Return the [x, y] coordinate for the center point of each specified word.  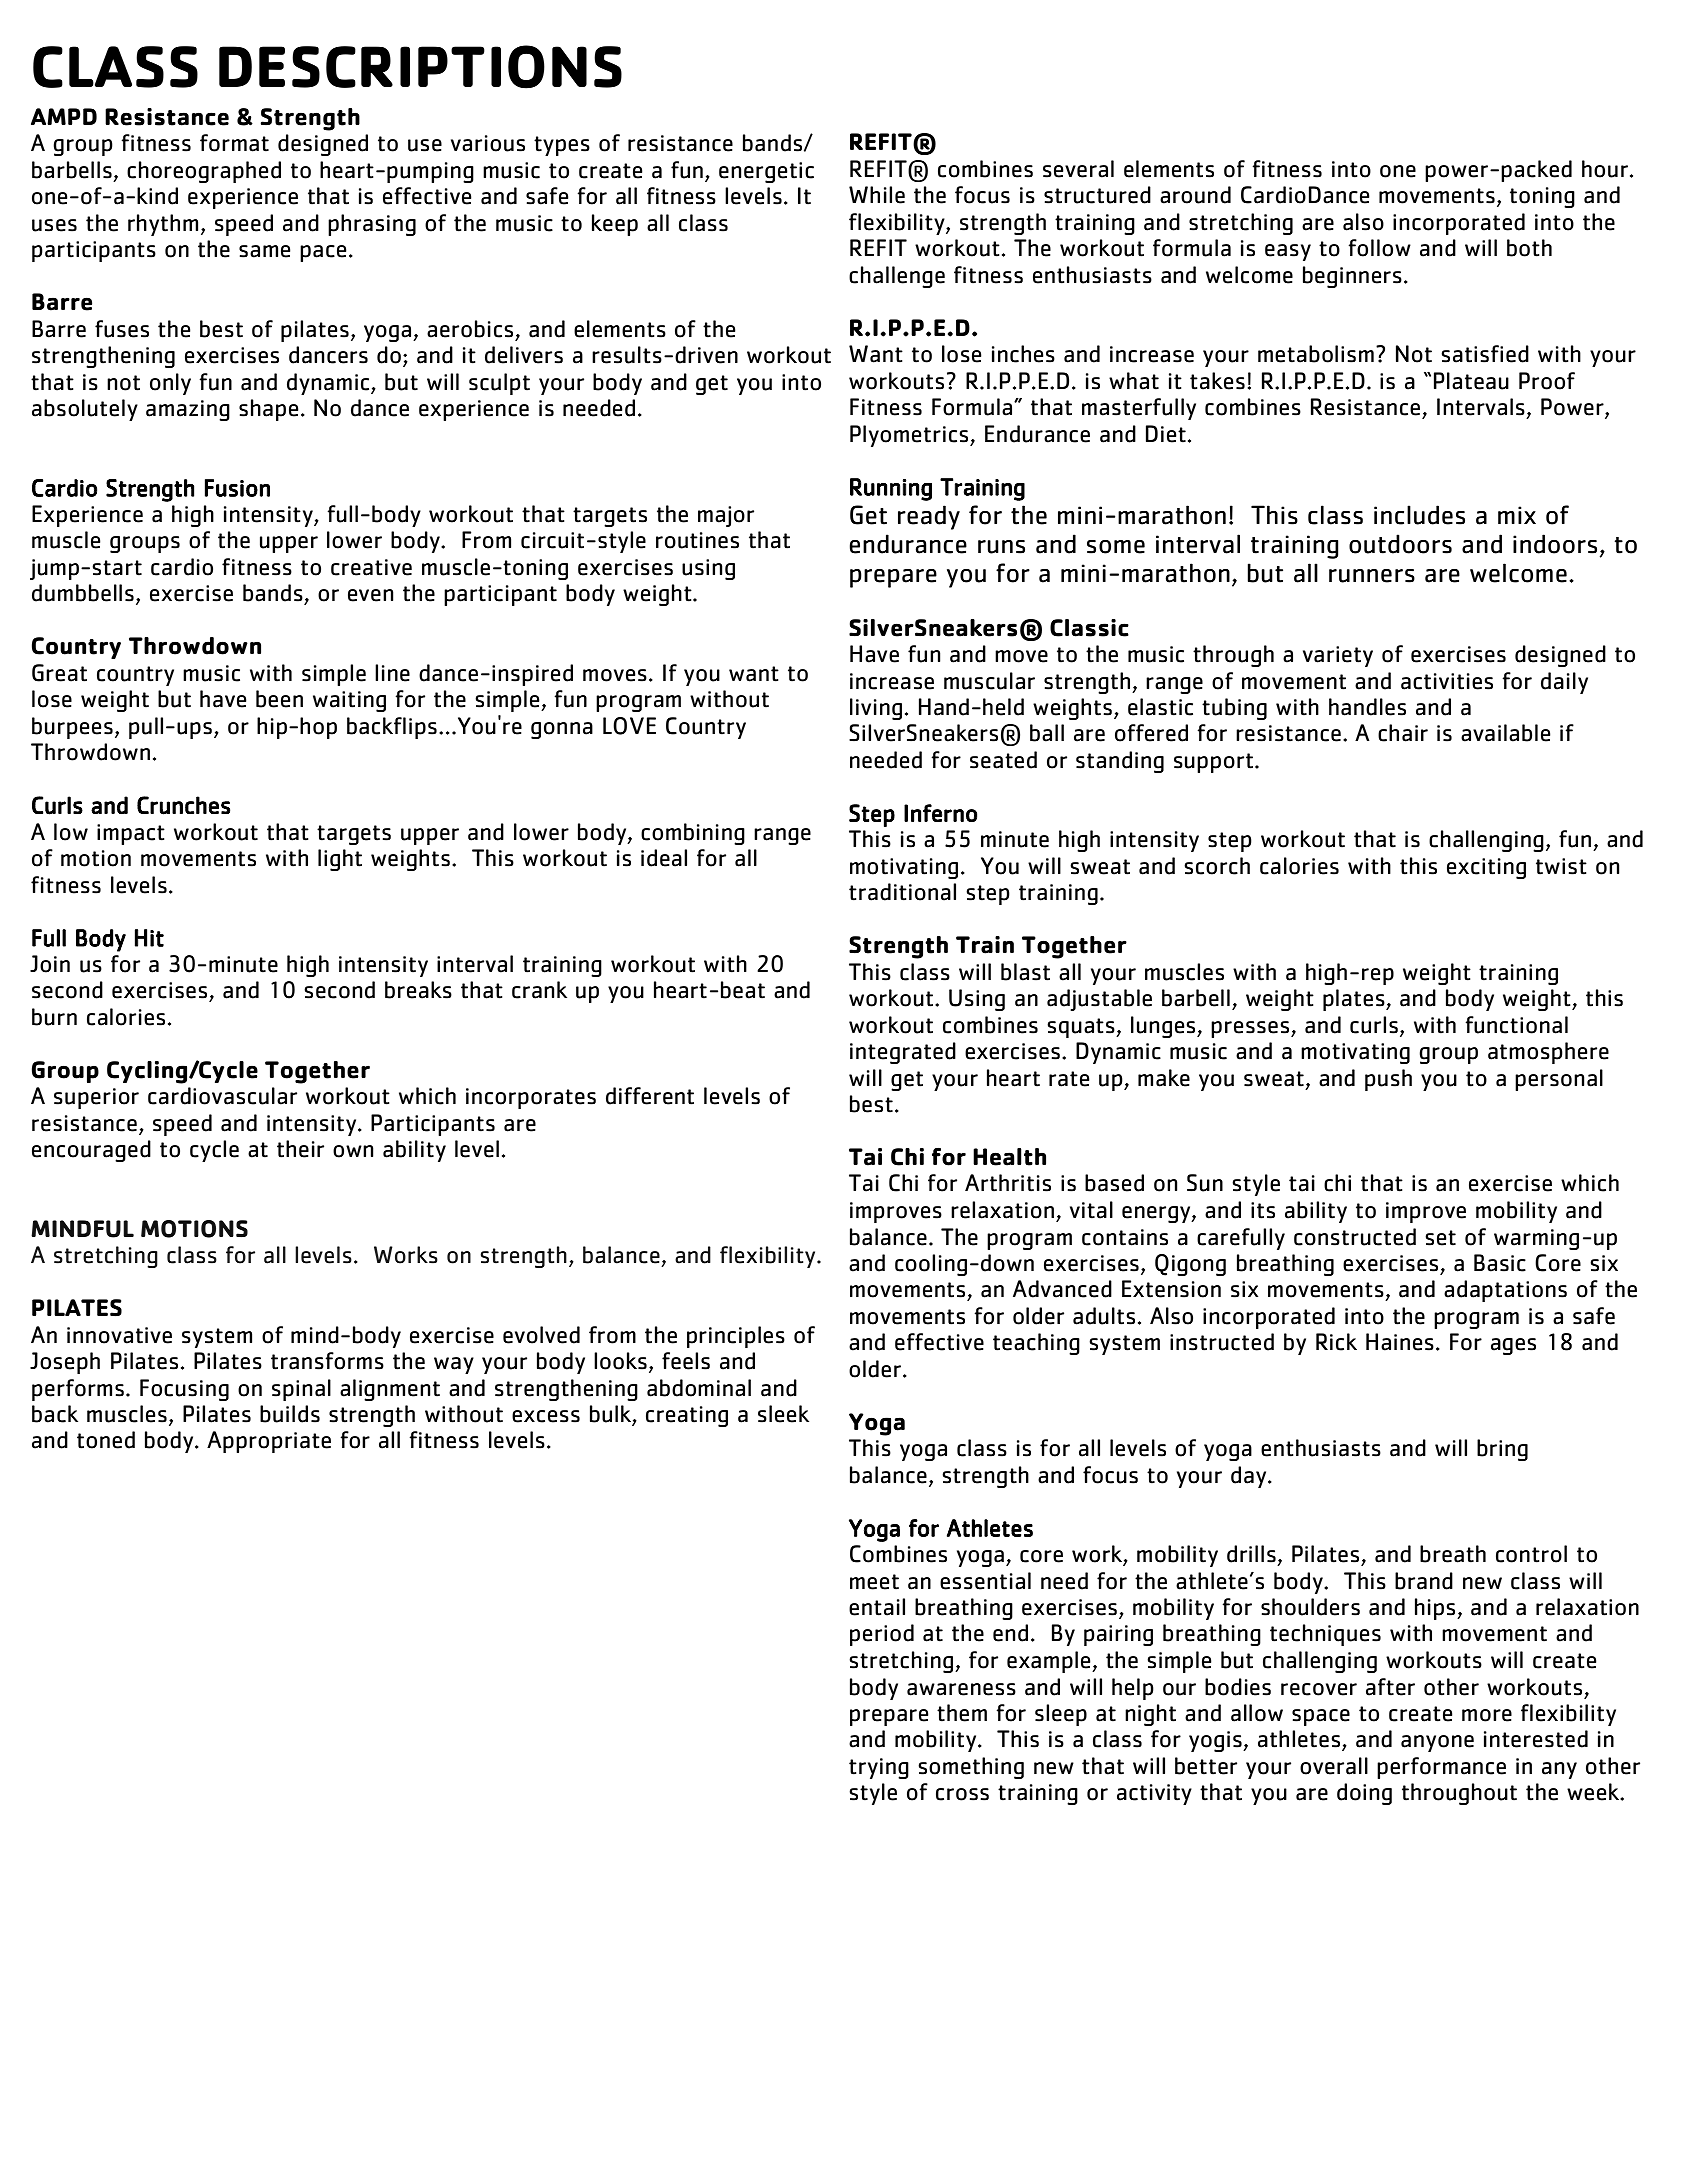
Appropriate [269, 1442]
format [234, 143]
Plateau [1471, 381]
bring [1502, 1450]
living [876, 709]
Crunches [183, 805]
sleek [783, 1414]
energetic [766, 172]
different [650, 1096]
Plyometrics [910, 436]
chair [1403, 733]
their [300, 1149]
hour [1605, 169]
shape [268, 410]
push [1388, 1080]
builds [290, 1414]
